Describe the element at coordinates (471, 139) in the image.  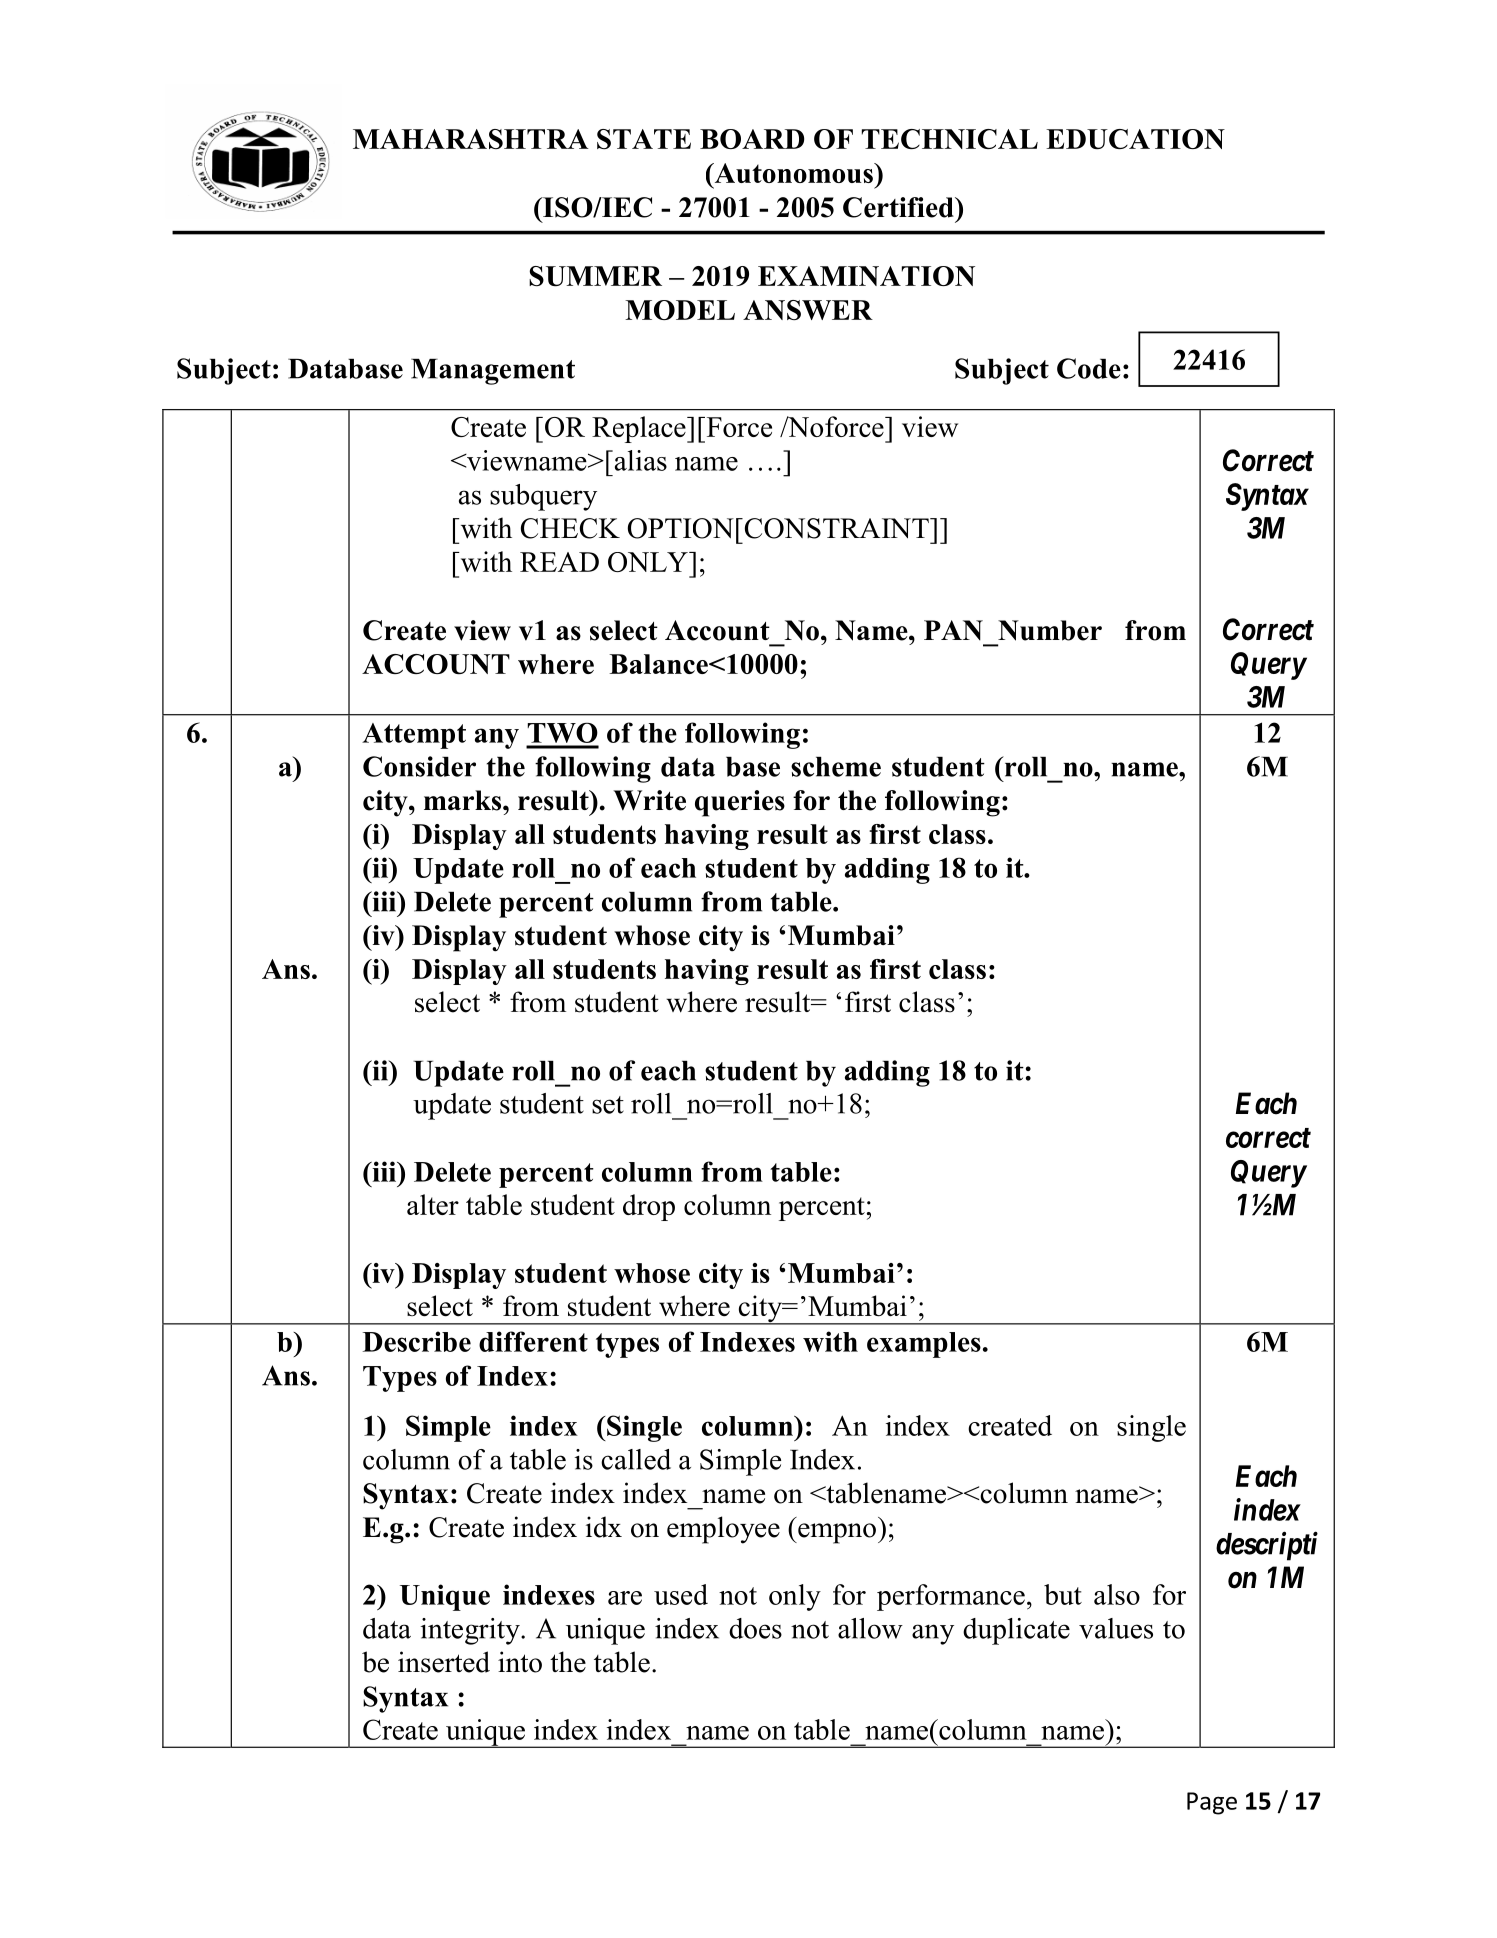
I see `MAHARASHTRA` at that location.
